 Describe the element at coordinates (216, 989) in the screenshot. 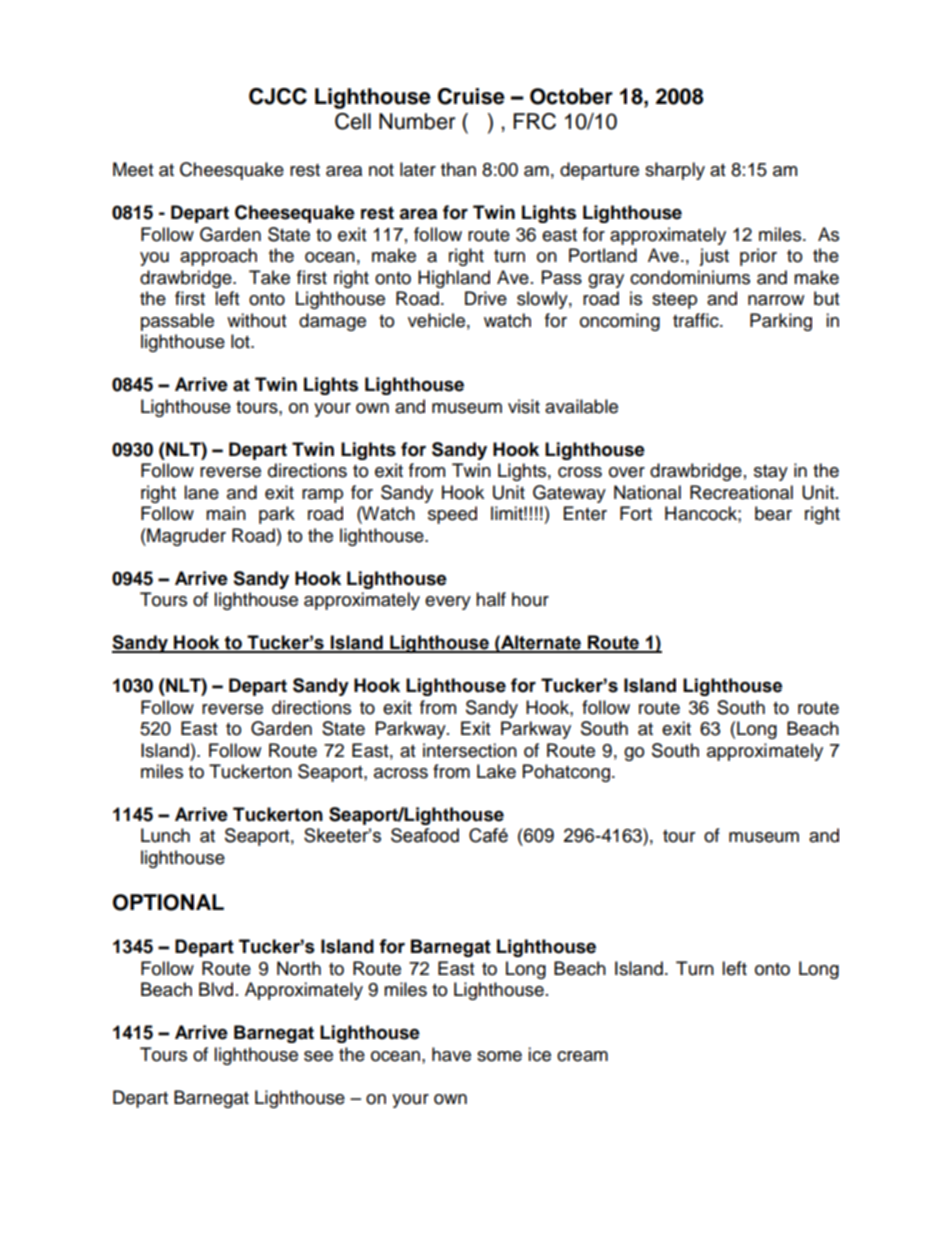

I see `Blvd` at that location.
